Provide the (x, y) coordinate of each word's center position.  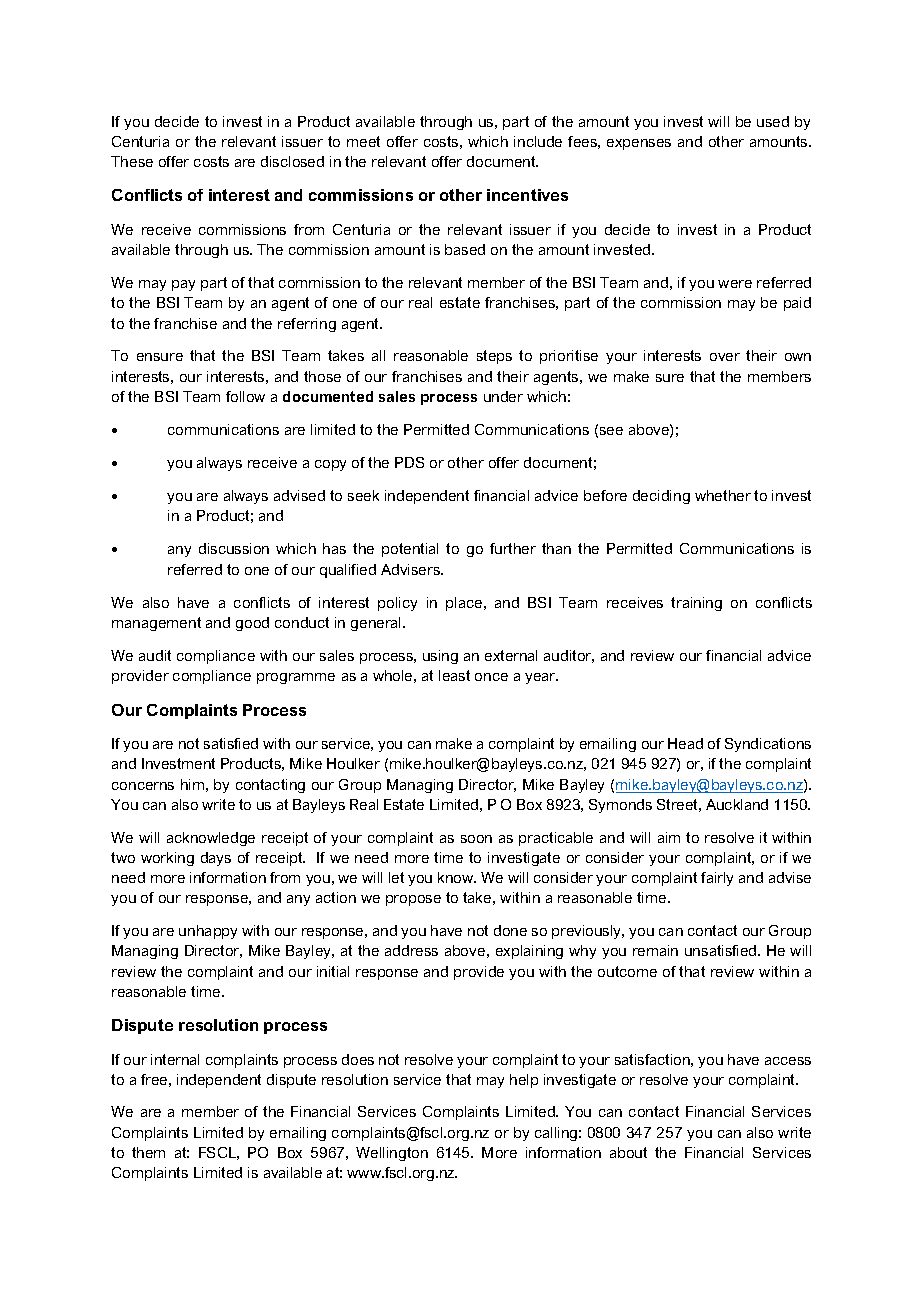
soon (476, 839)
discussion (234, 548)
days (216, 859)
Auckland (737, 804)
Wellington (392, 1154)
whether (723, 495)
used (773, 121)
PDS (409, 462)
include (538, 141)
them (148, 1152)
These (132, 161)
